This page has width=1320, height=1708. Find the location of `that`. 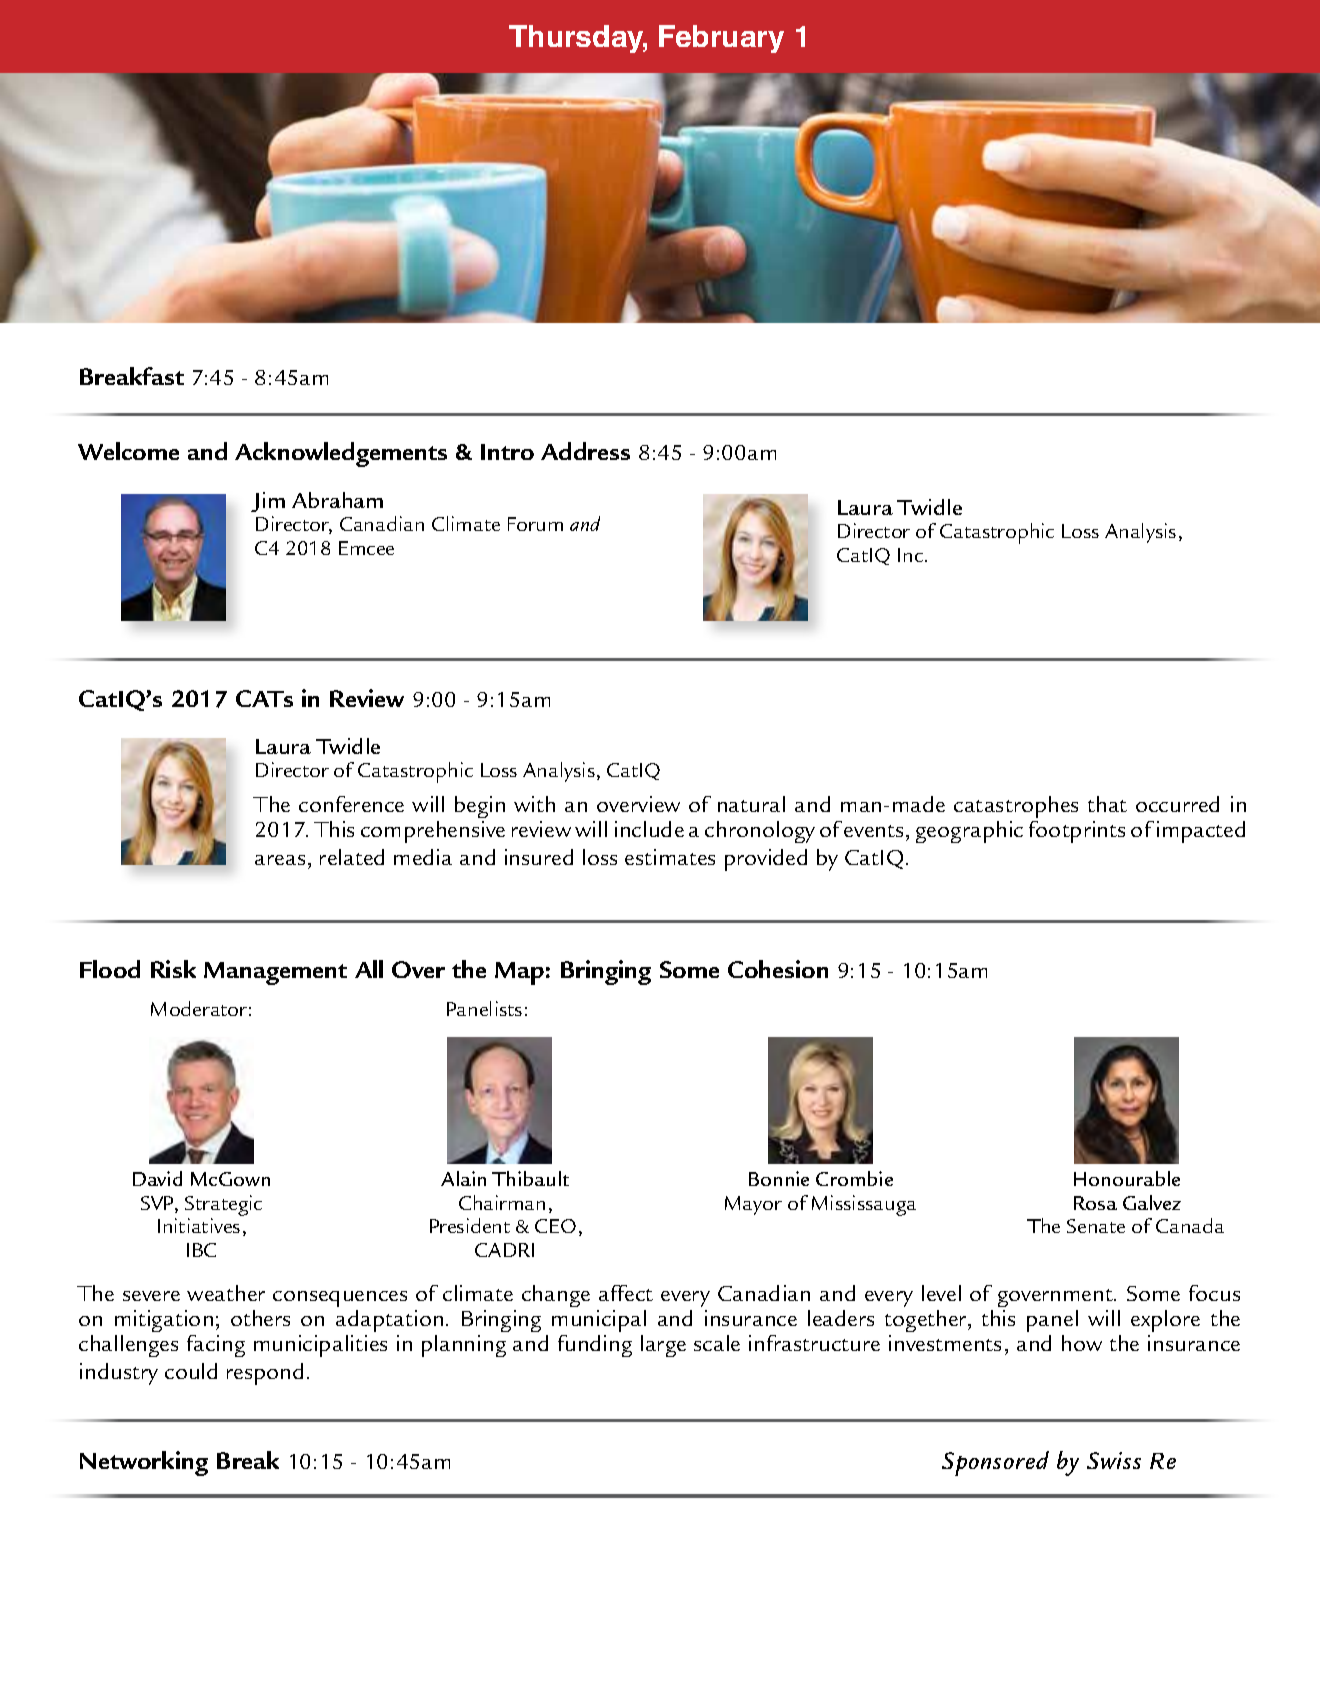

that is located at coordinates (1107, 804).
